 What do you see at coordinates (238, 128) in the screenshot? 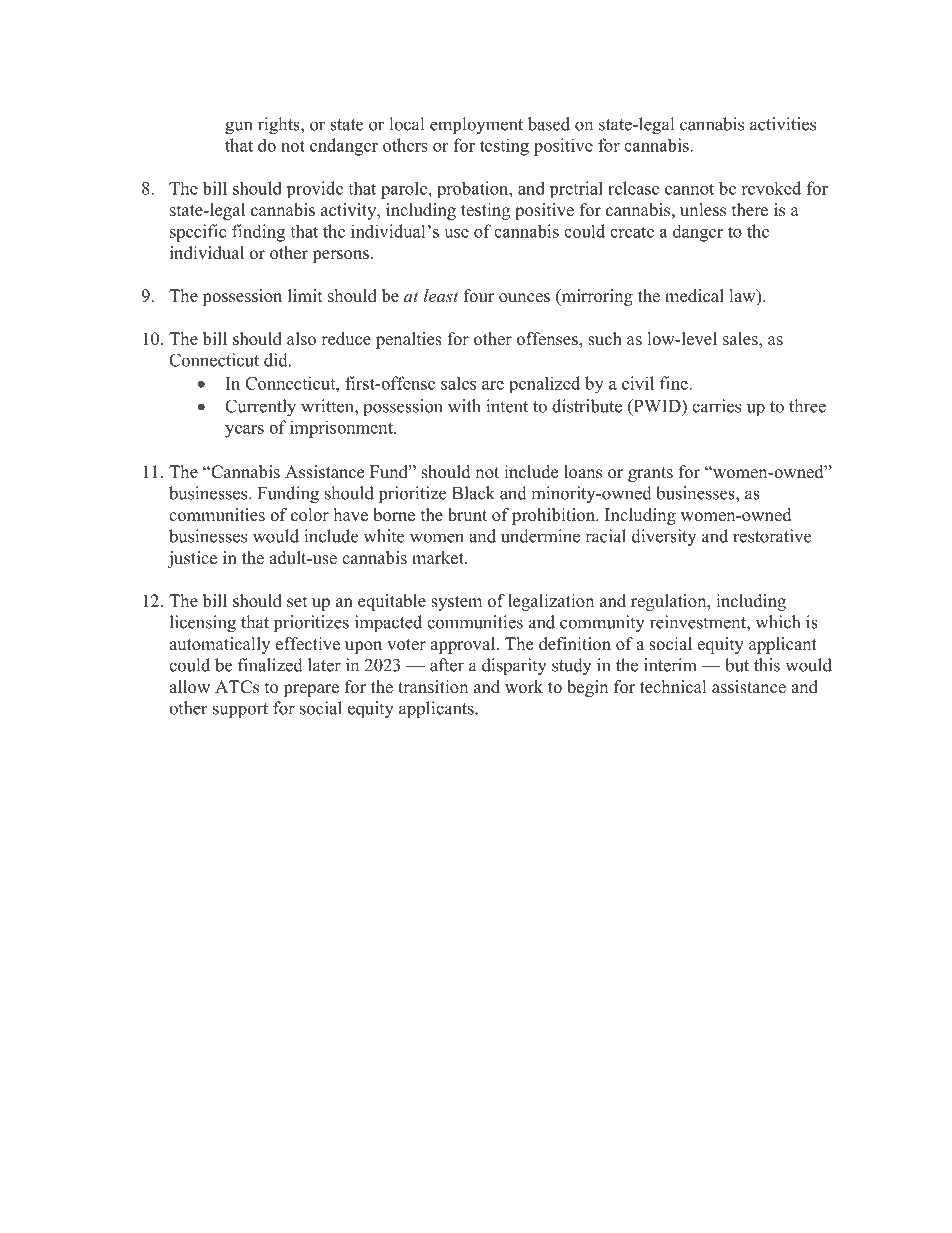
I see `gun` at bounding box center [238, 128].
